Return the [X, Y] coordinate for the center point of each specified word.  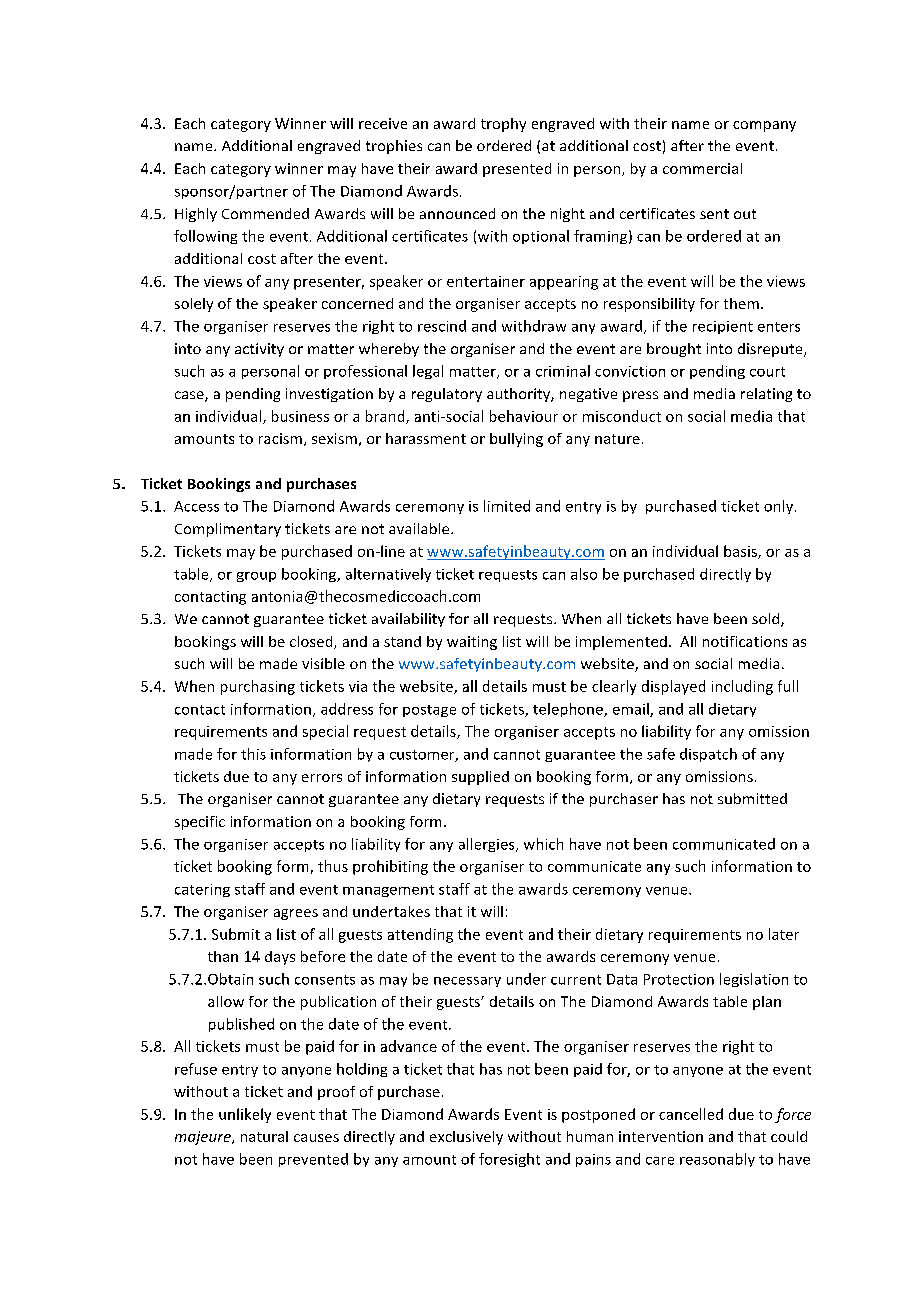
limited [507, 506]
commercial [702, 168]
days [280, 958]
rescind [442, 326]
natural [264, 1136]
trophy [503, 125]
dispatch [708, 755]
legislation [754, 980]
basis [741, 552]
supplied [480, 778]
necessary [467, 982]
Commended [265, 213]
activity [259, 350]
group [256, 577]
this [253, 754]
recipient [723, 327]
